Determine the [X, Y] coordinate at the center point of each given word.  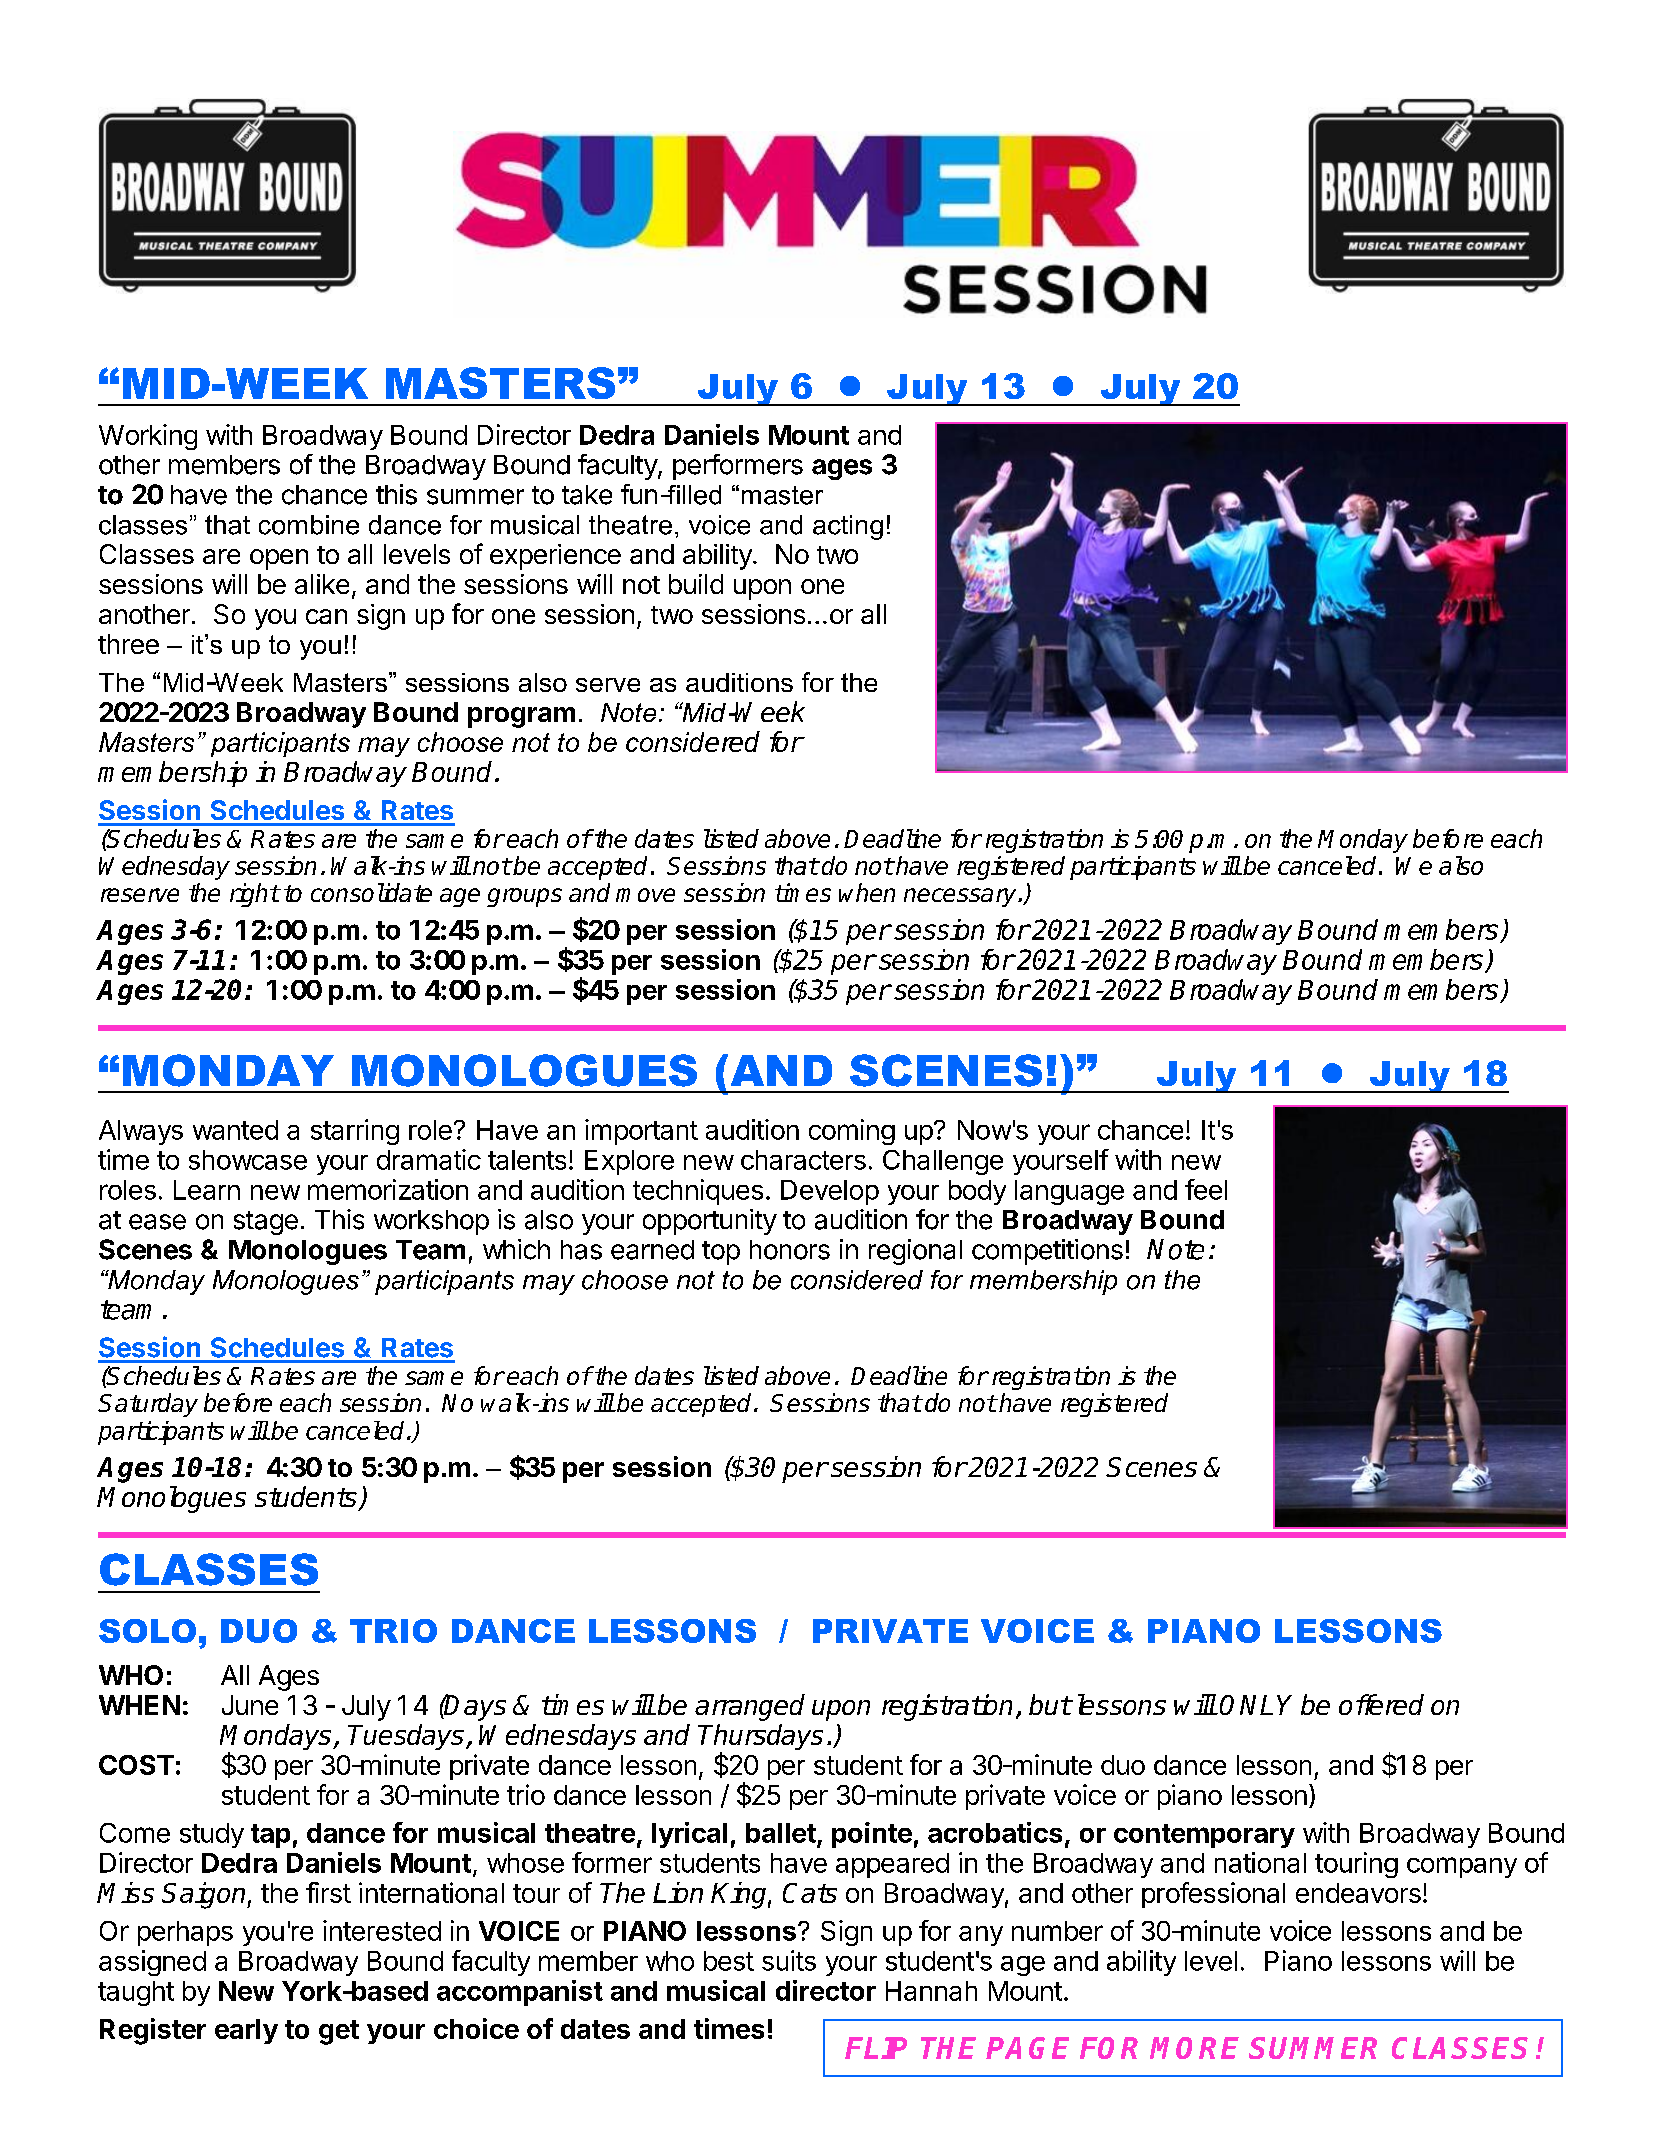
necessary [961, 897]
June [250, 1705]
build [696, 584]
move [645, 895]
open [279, 559]
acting [848, 527]
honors [790, 1250]
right [254, 895]
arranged [750, 1707]
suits [789, 1960]
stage [266, 1223]
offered [1381, 1704]
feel [1206, 1189]
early [246, 2031]
